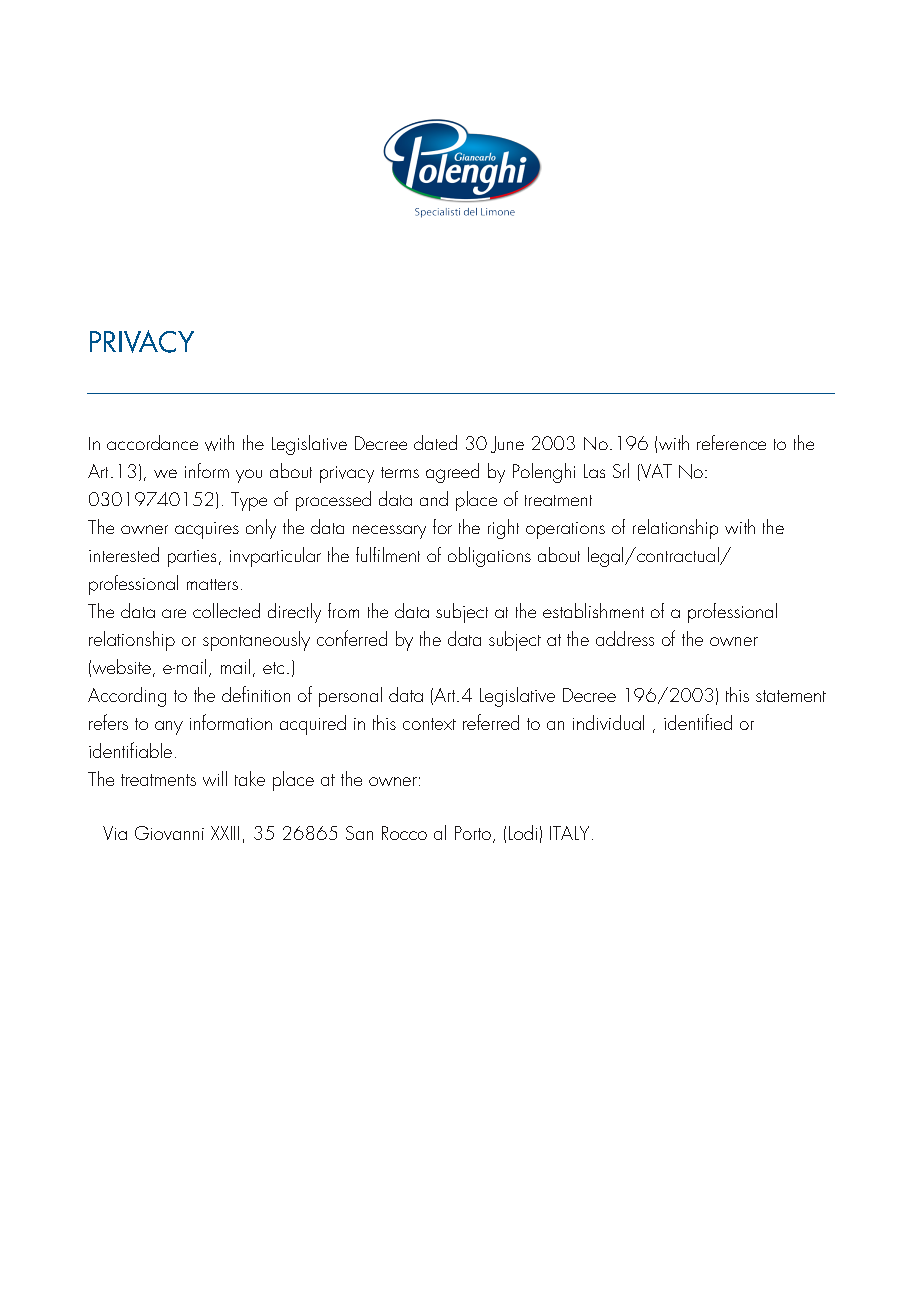  What do you see at coordinates (435, 442) in the screenshot?
I see `dated` at bounding box center [435, 442].
